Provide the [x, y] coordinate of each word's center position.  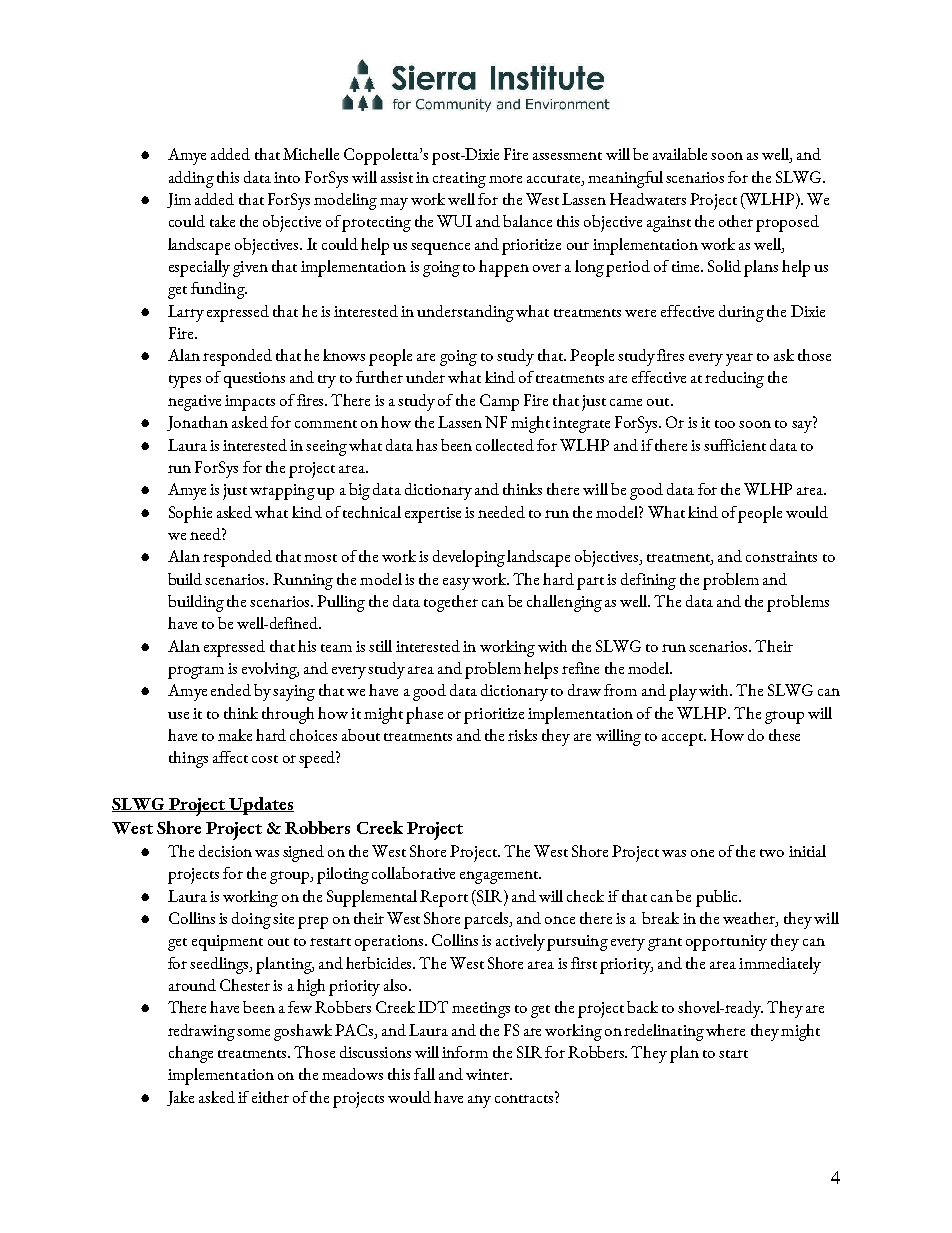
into [287, 177]
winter [488, 1074]
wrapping [282, 492]
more [505, 179]
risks [522, 735]
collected [505, 445]
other [736, 221]
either [270, 1097]
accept [683, 739]
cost [265, 759]
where [725, 1030]
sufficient [735, 445]
